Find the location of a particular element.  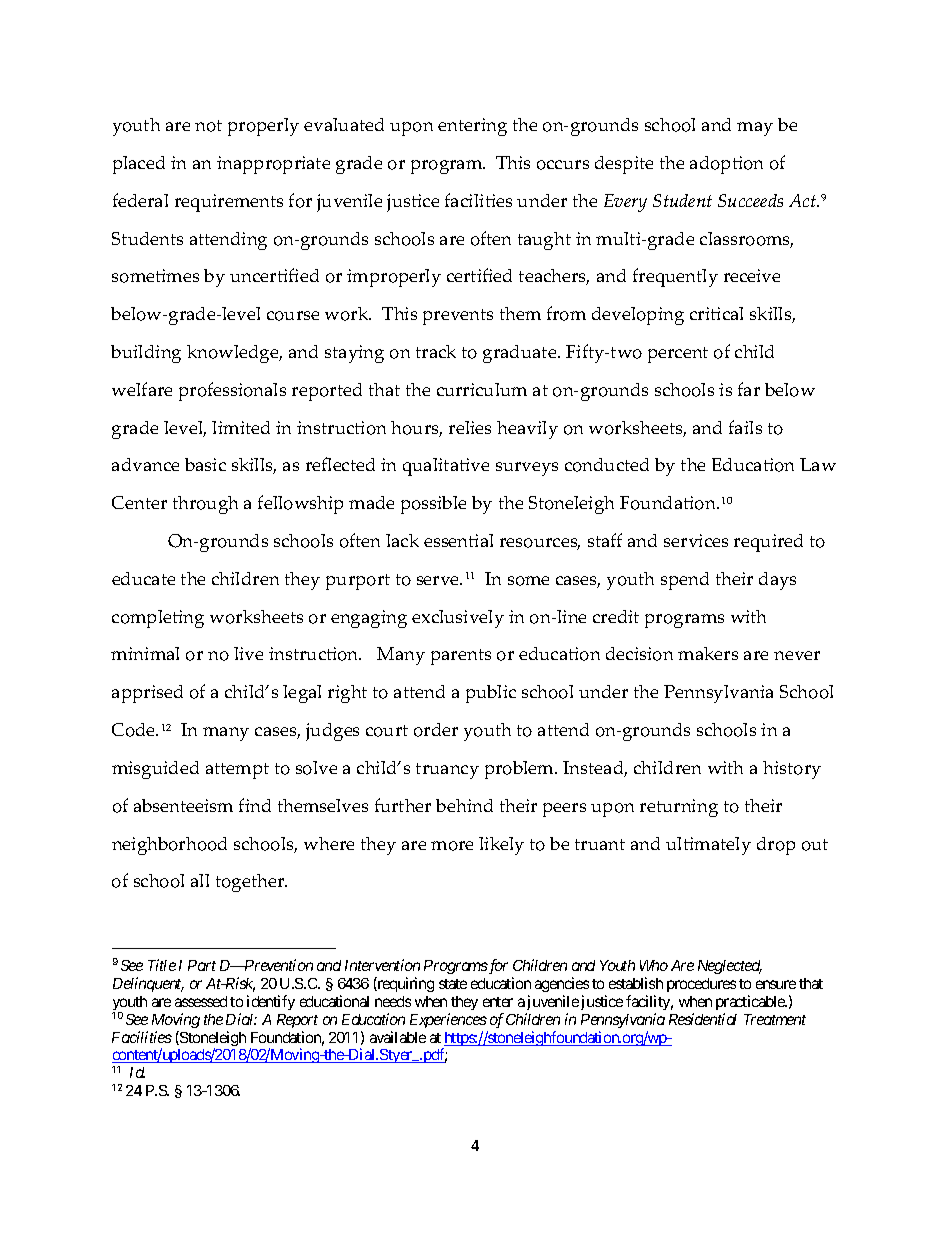

days is located at coordinates (777, 581).
